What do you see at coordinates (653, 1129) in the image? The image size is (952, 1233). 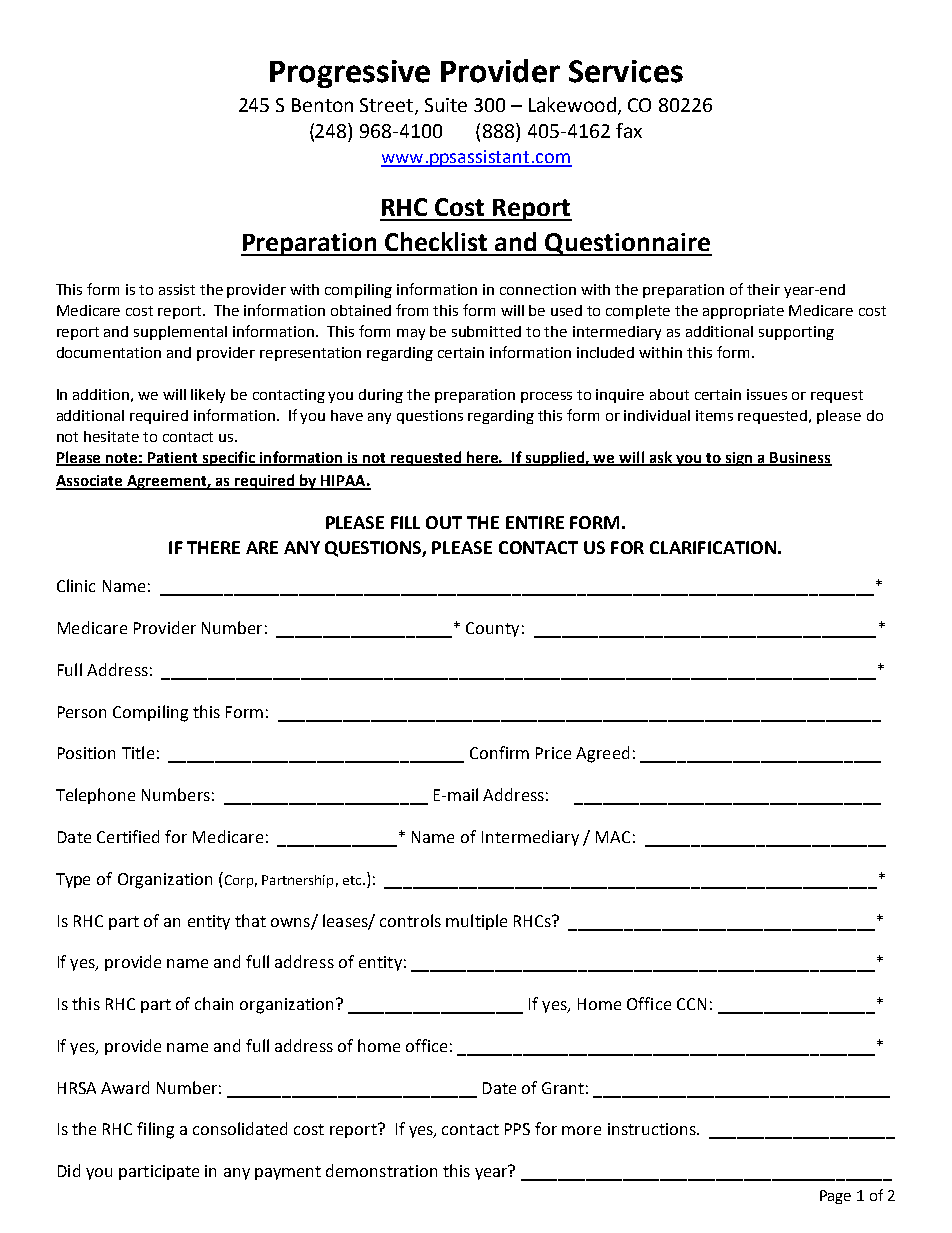 I see `instructions` at bounding box center [653, 1129].
